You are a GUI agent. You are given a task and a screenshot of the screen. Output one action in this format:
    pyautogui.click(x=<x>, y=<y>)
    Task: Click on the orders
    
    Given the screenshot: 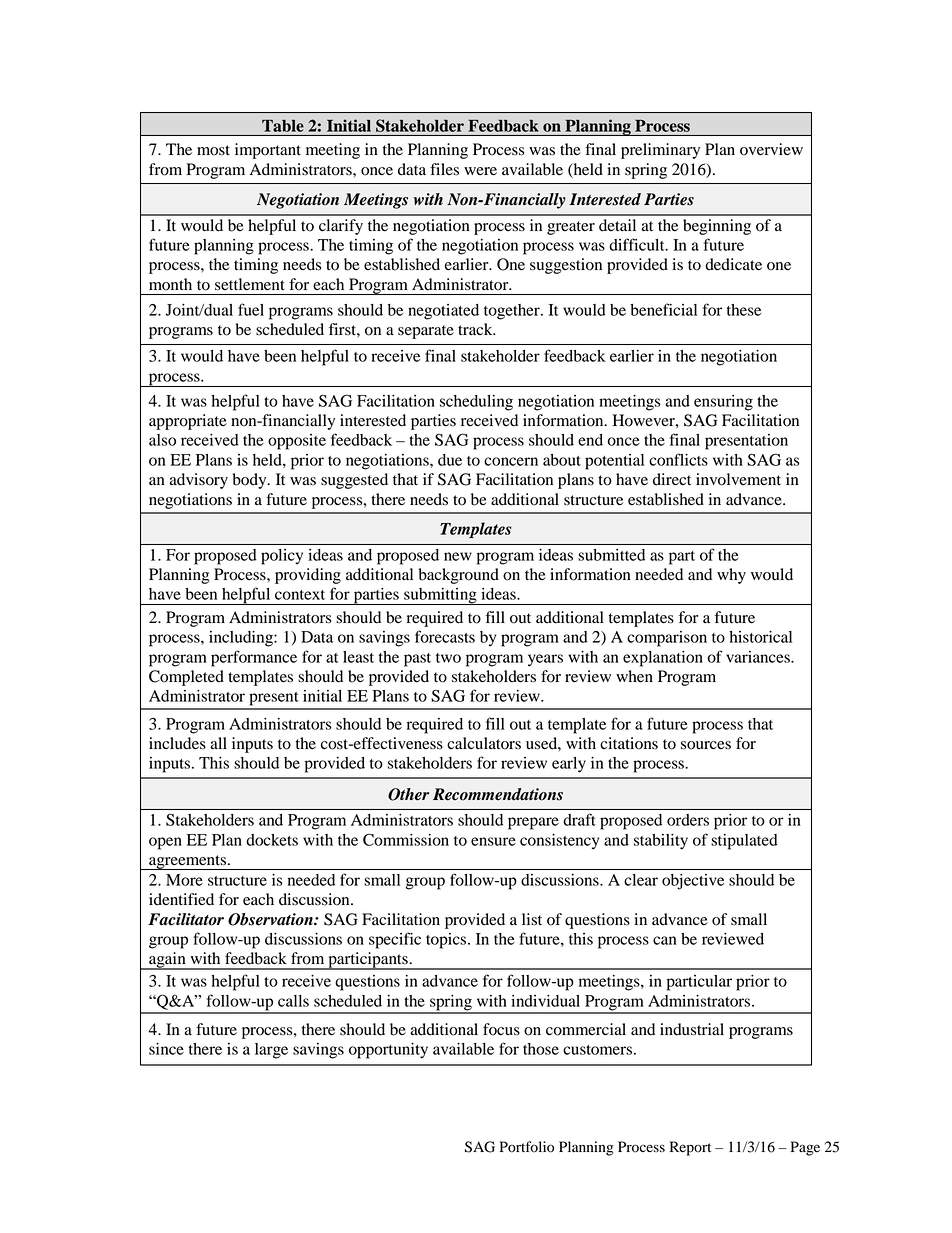 What is the action you would take?
    pyautogui.click(x=688, y=820)
